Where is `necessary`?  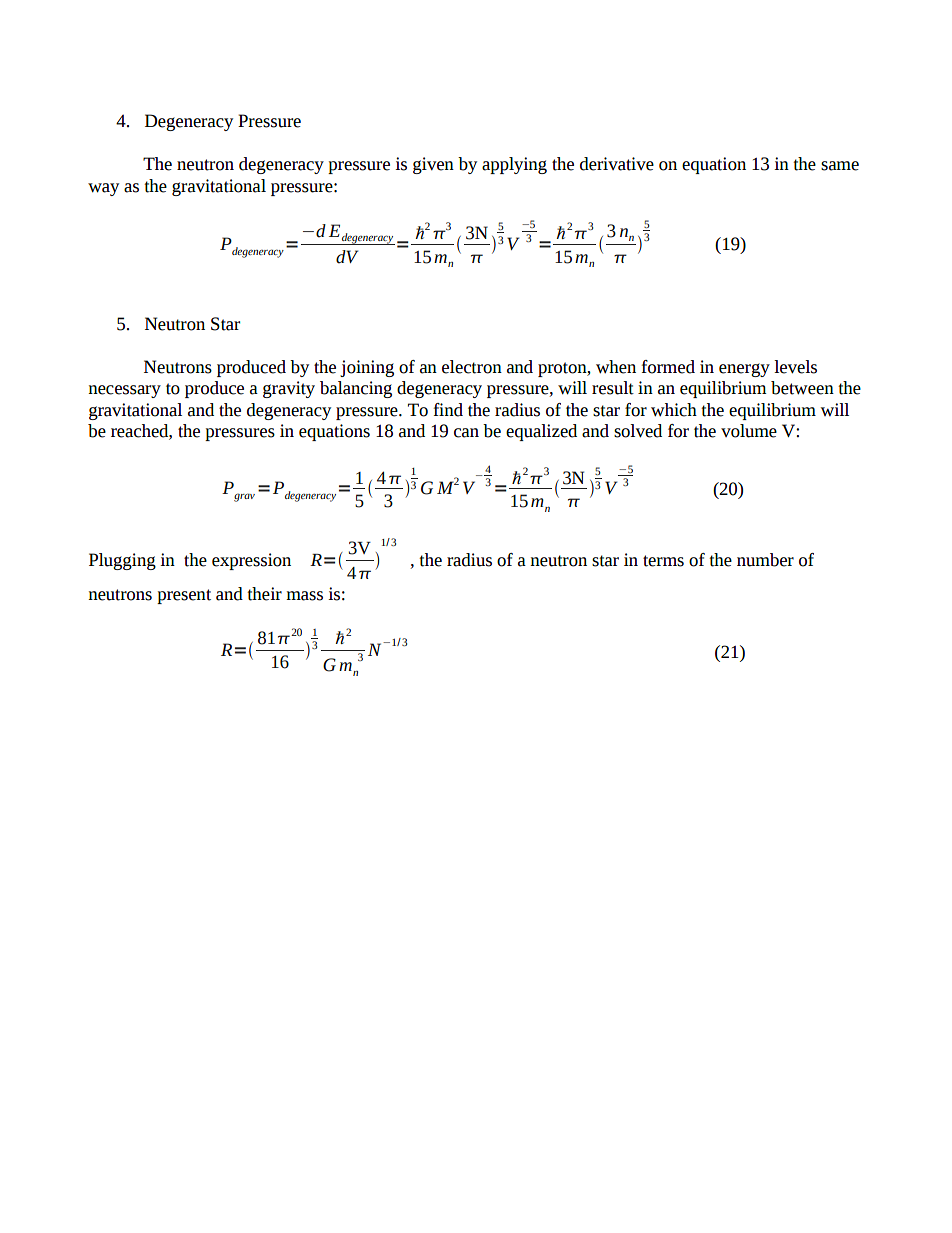
necessary is located at coordinates (124, 391).
